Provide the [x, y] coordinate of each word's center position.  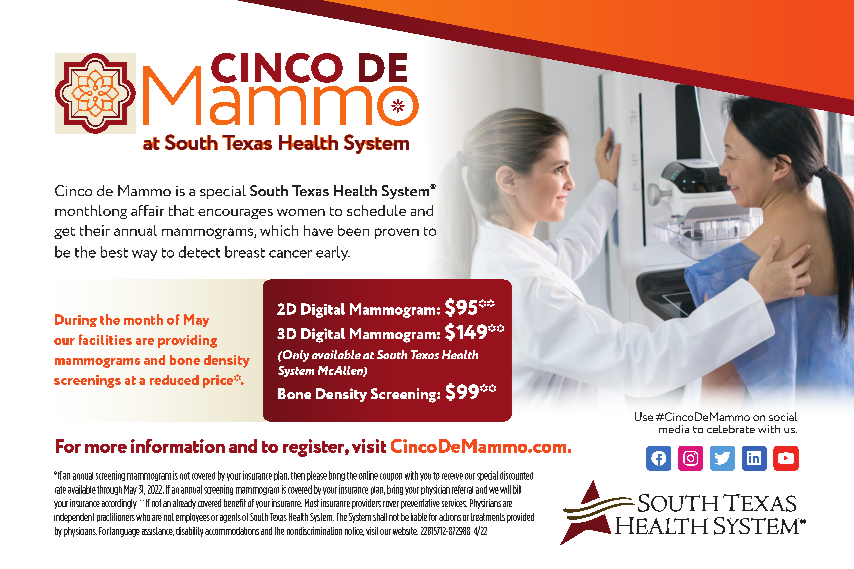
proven [397, 233]
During [76, 320]
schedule [376, 210]
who [143, 517]
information [178, 446]
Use [644, 416]
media [674, 429]
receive [452, 476]
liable [419, 517]
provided [520, 518]
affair [147, 210]
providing [187, 341]
